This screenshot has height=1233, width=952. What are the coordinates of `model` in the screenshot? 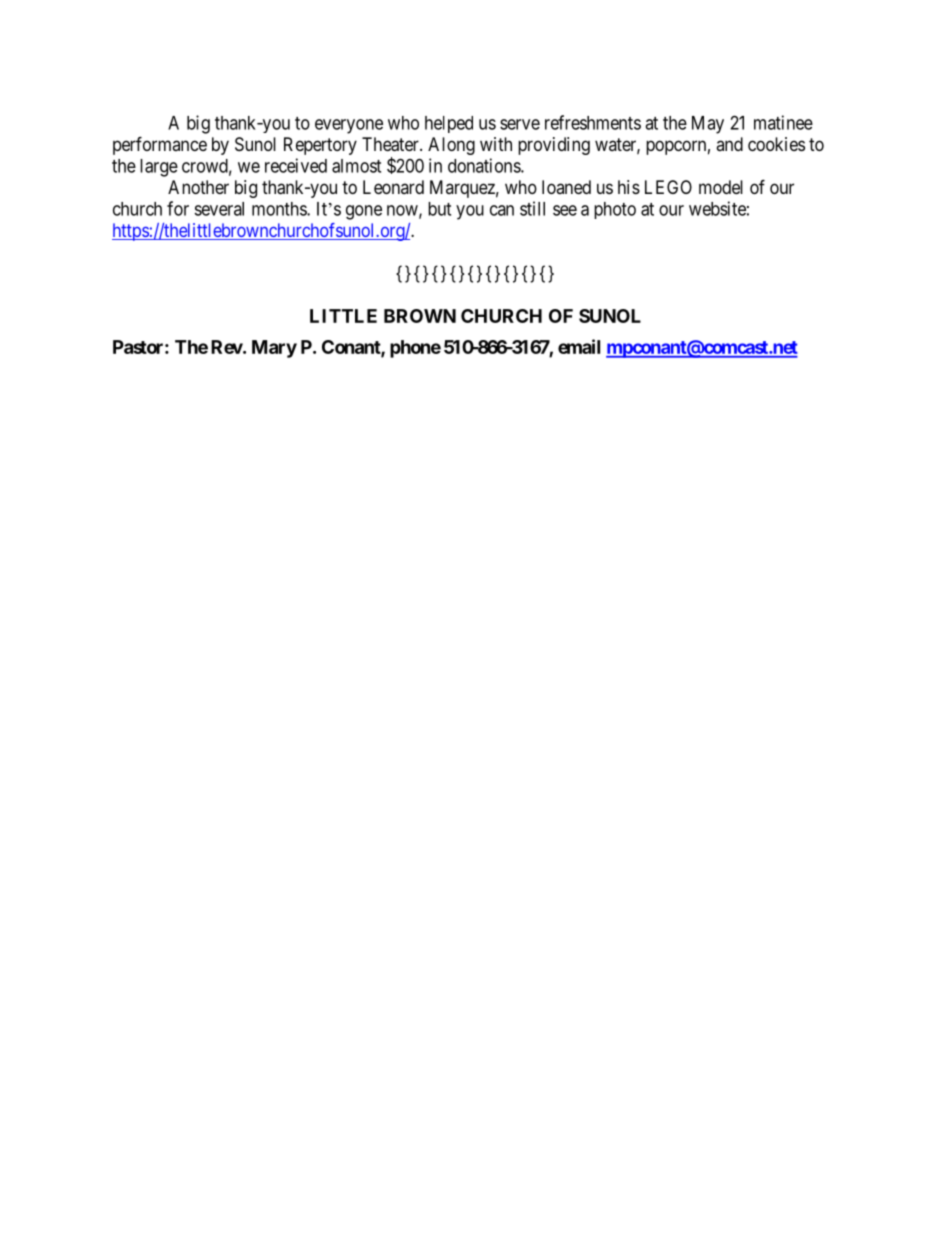 It's located at (721, 187).
